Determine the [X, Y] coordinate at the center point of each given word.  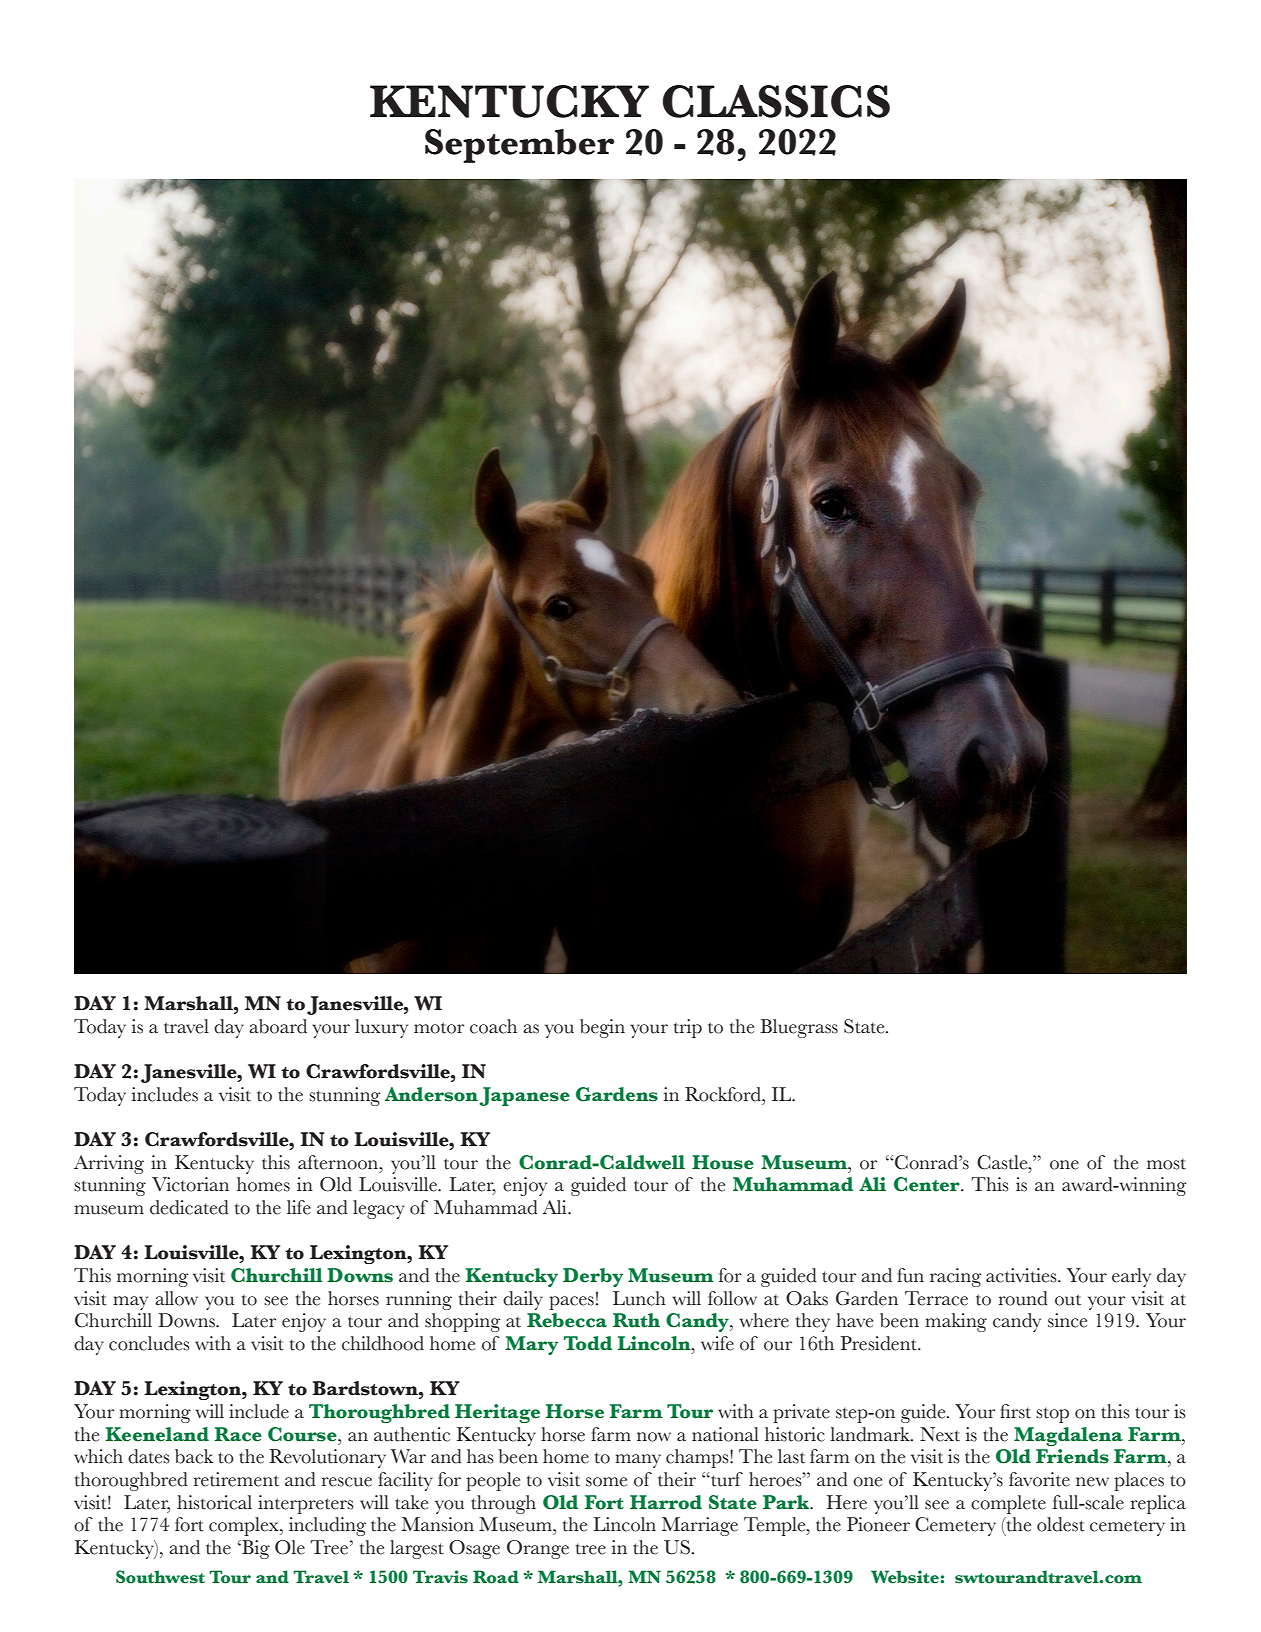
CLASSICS [776, 101]
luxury [381, 1028]
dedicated [189, 1207]
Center [928, 1184]
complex [245, 1526]
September [519, 146]
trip [688, 1028]
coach [493, 1026]
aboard [278, 1026]
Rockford [724, 1094]
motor [439, 1028]
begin [602, 1028]
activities [1022, 1275]
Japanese [524, 1096]
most [1166, 1164]
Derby [593, 1277]
